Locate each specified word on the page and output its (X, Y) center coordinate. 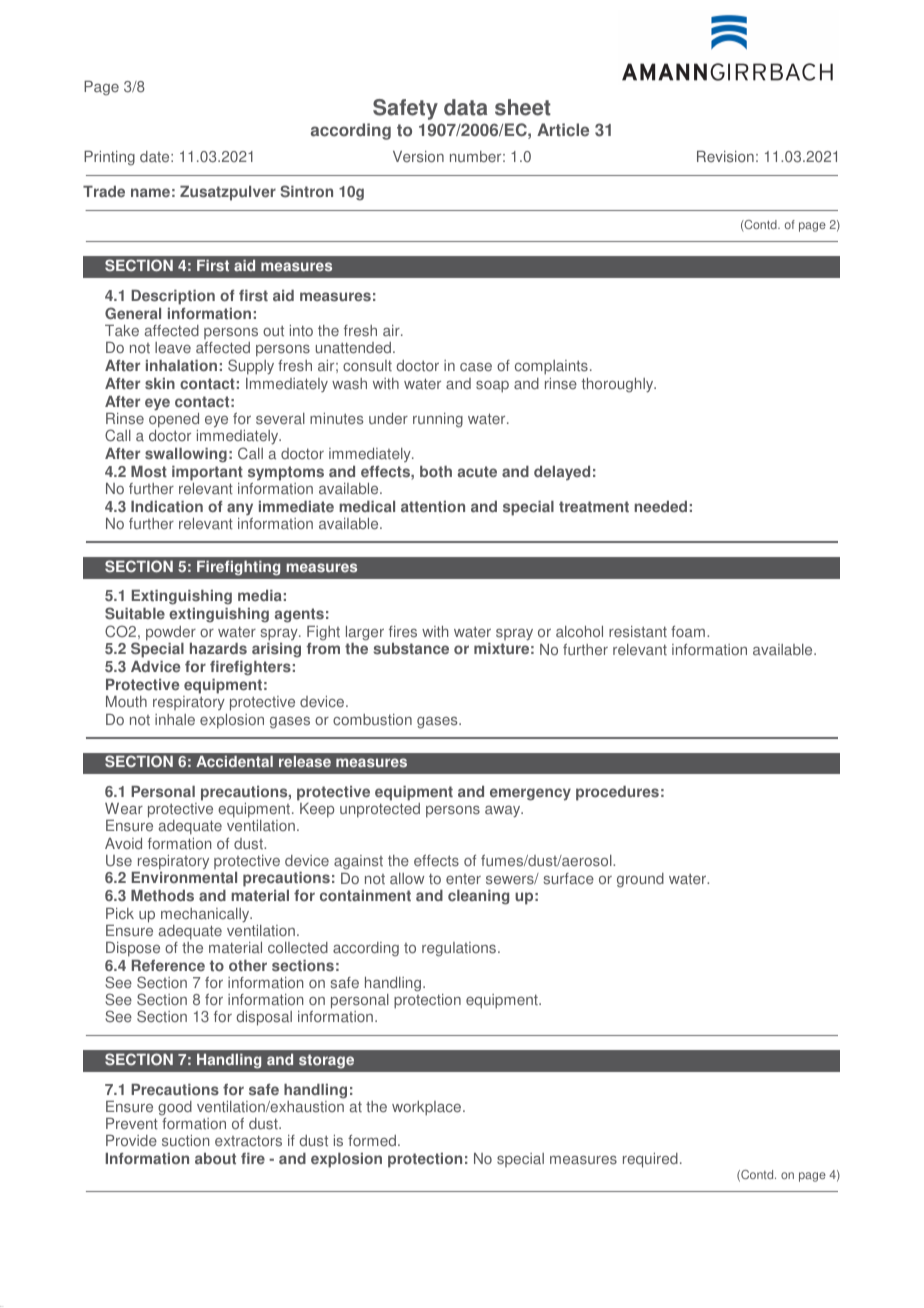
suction (185, 1141)
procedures (617, 793)
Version (418, 157)
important (207, 473)
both (436, 472)
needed (661, 507)
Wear (124, 809)
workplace (428, 1108)
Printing (109, 158)
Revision (725, 157)
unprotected (380, 810)
